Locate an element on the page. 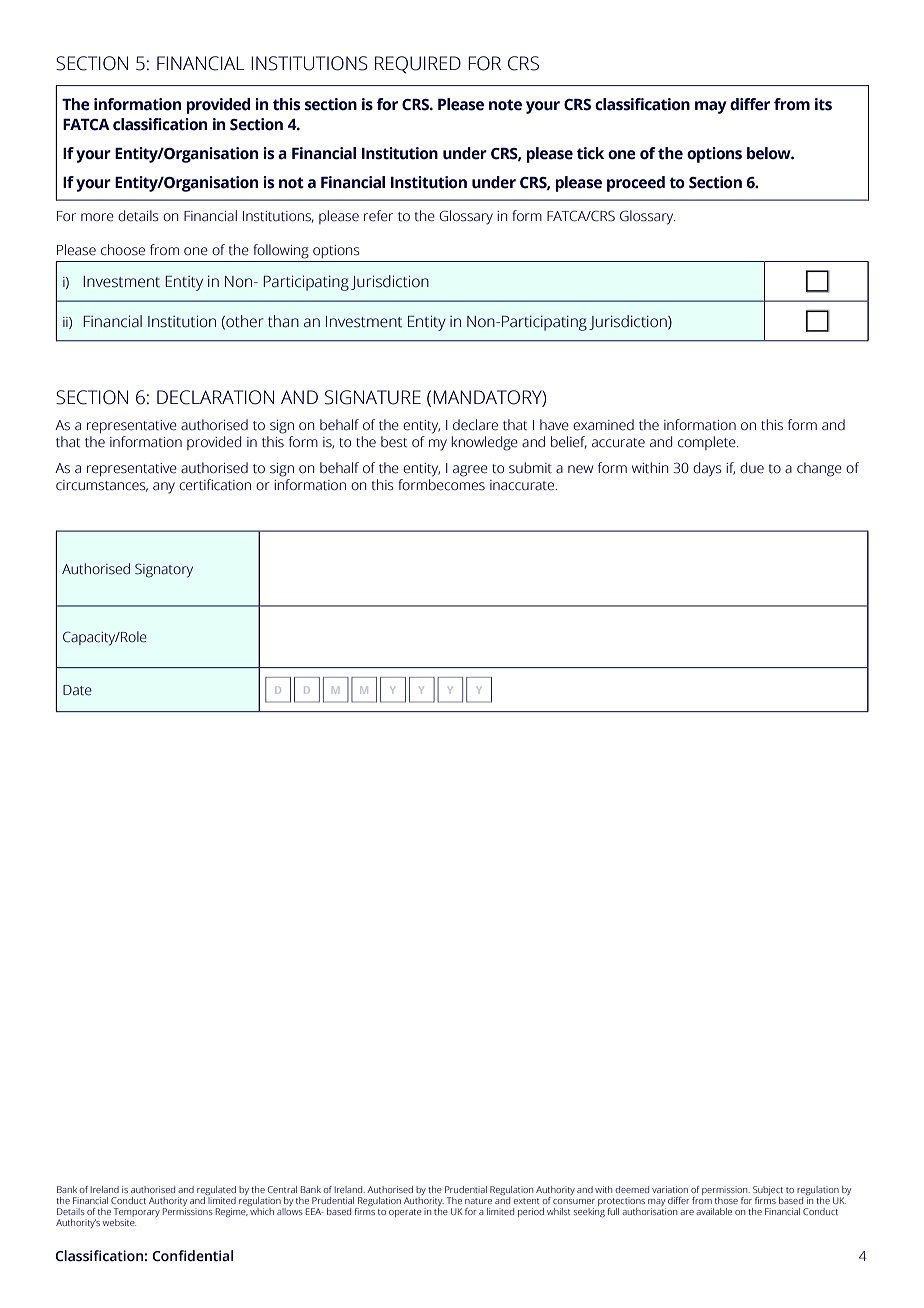  submit is located at coordinates (530, 468).
